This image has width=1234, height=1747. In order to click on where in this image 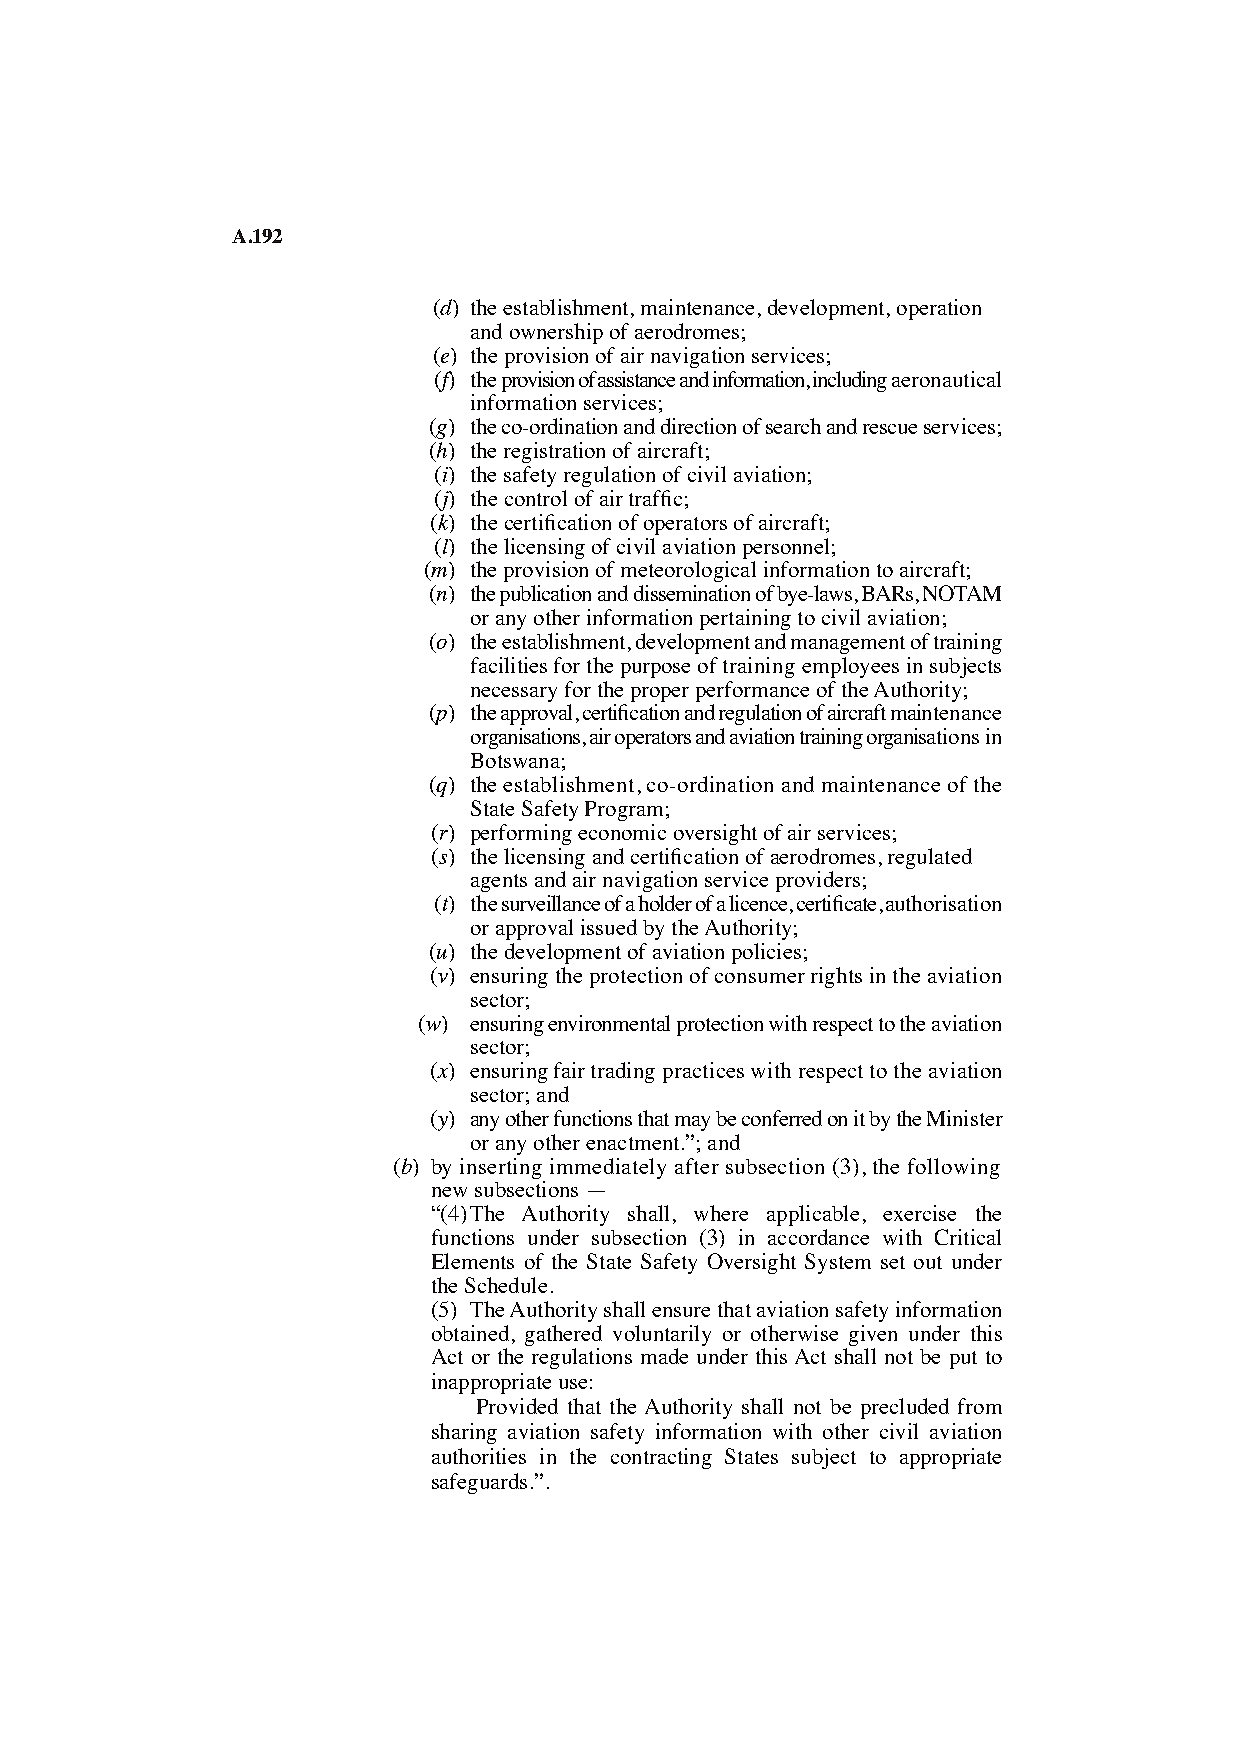, I will do `click(721, 1213)`.
